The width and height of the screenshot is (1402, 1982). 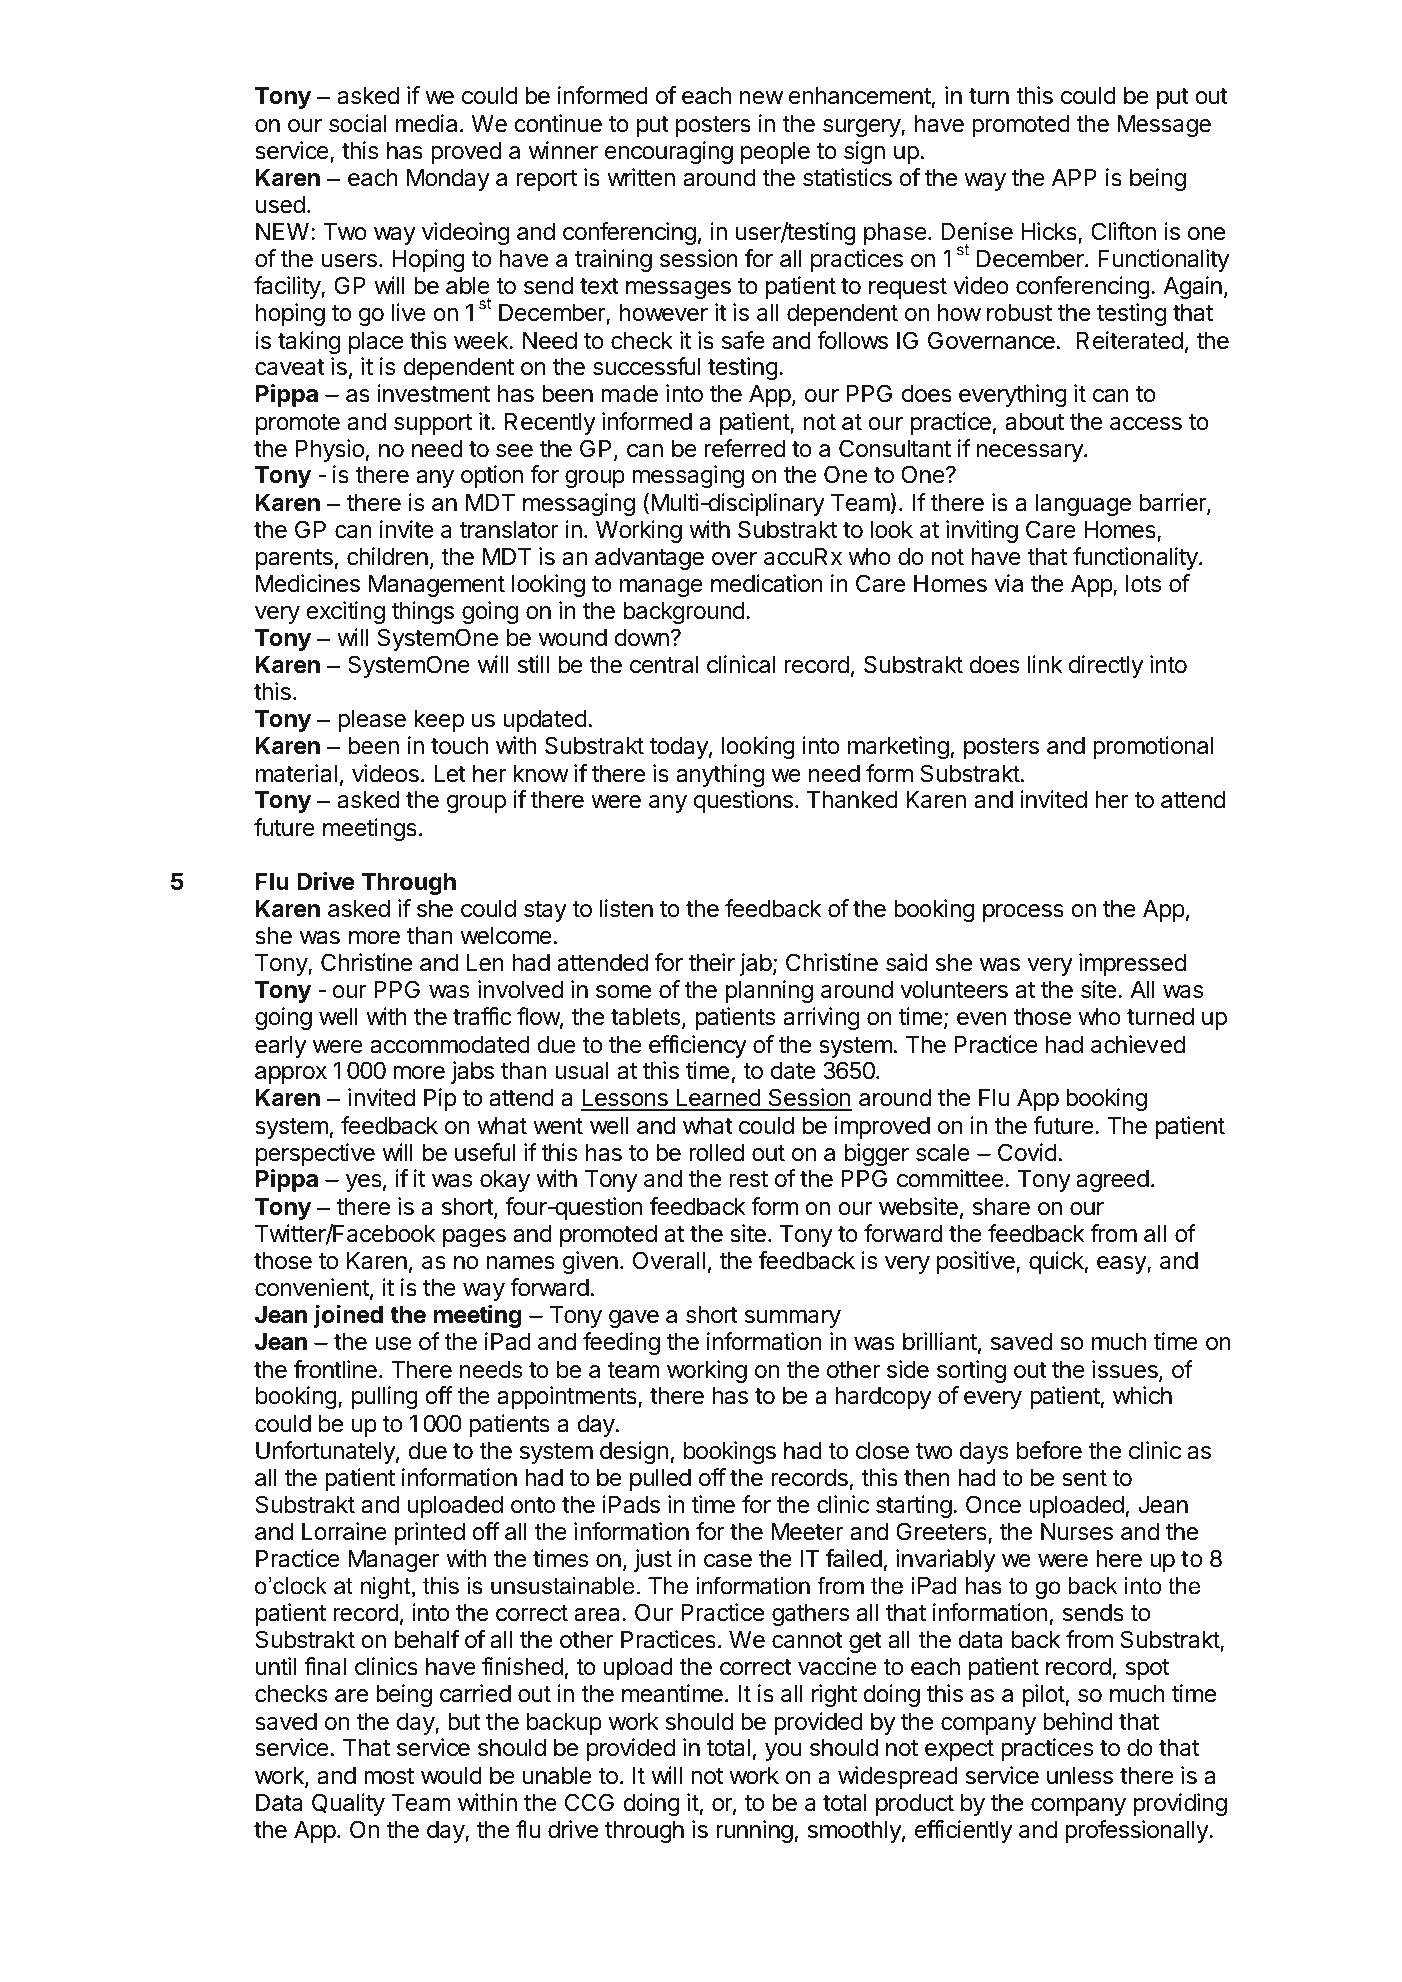 I want to click on most, so click(x=389, y=1776).
